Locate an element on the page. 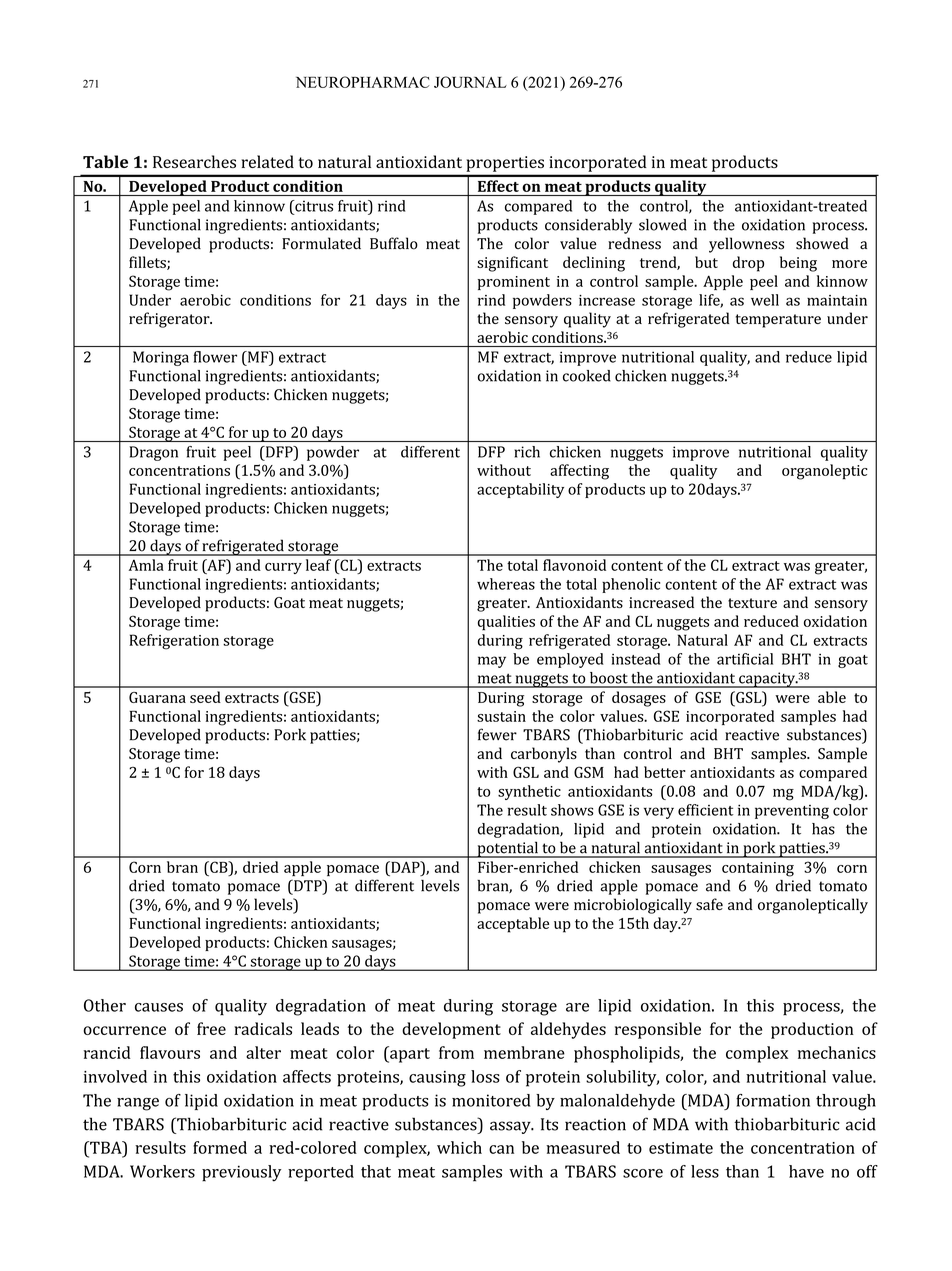 The width and height of the document is (952, 1271). qualities is located at coordinates (506, 623).
